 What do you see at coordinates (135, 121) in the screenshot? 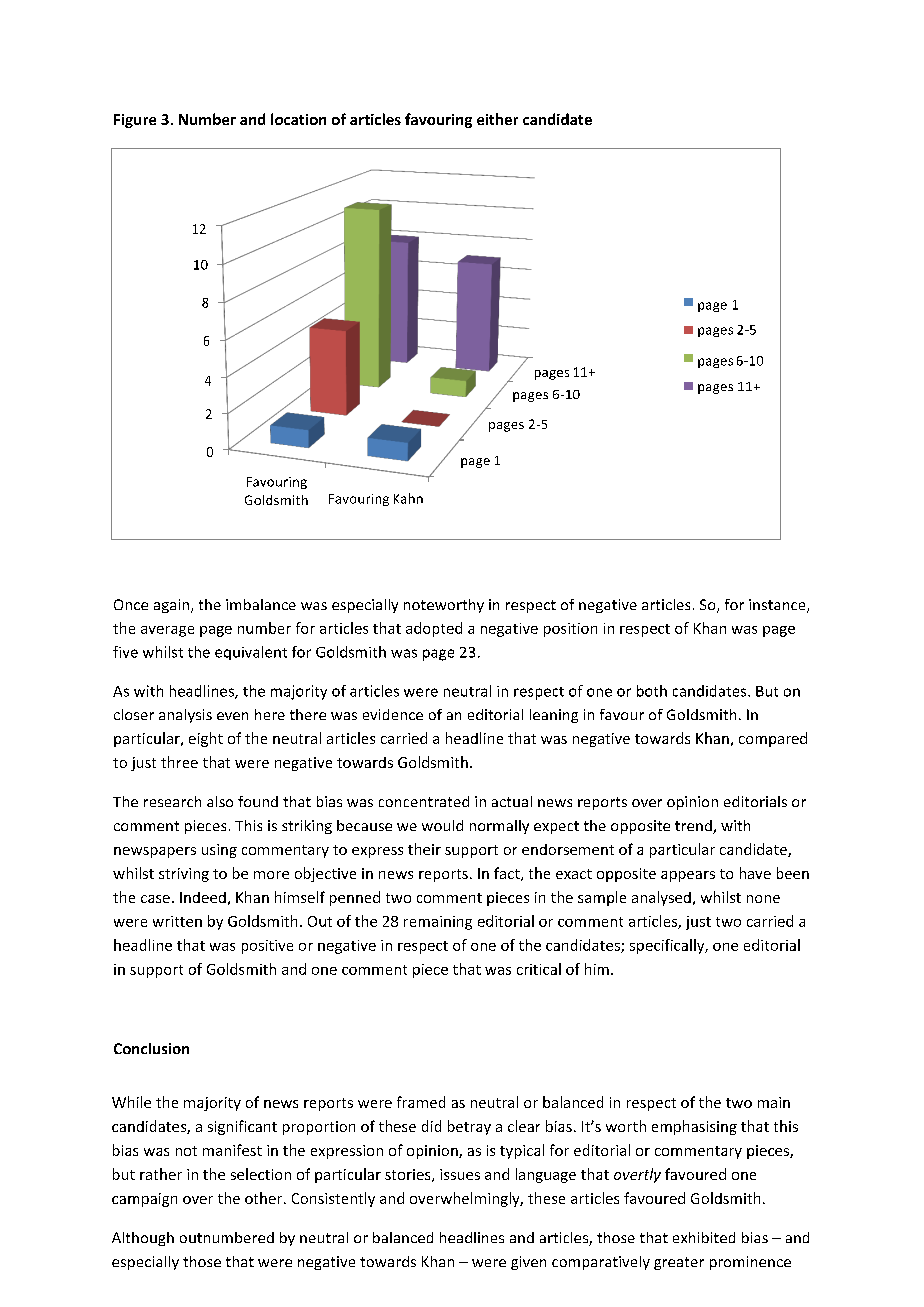
I see `Figure` at bounding box center [135, 121].
